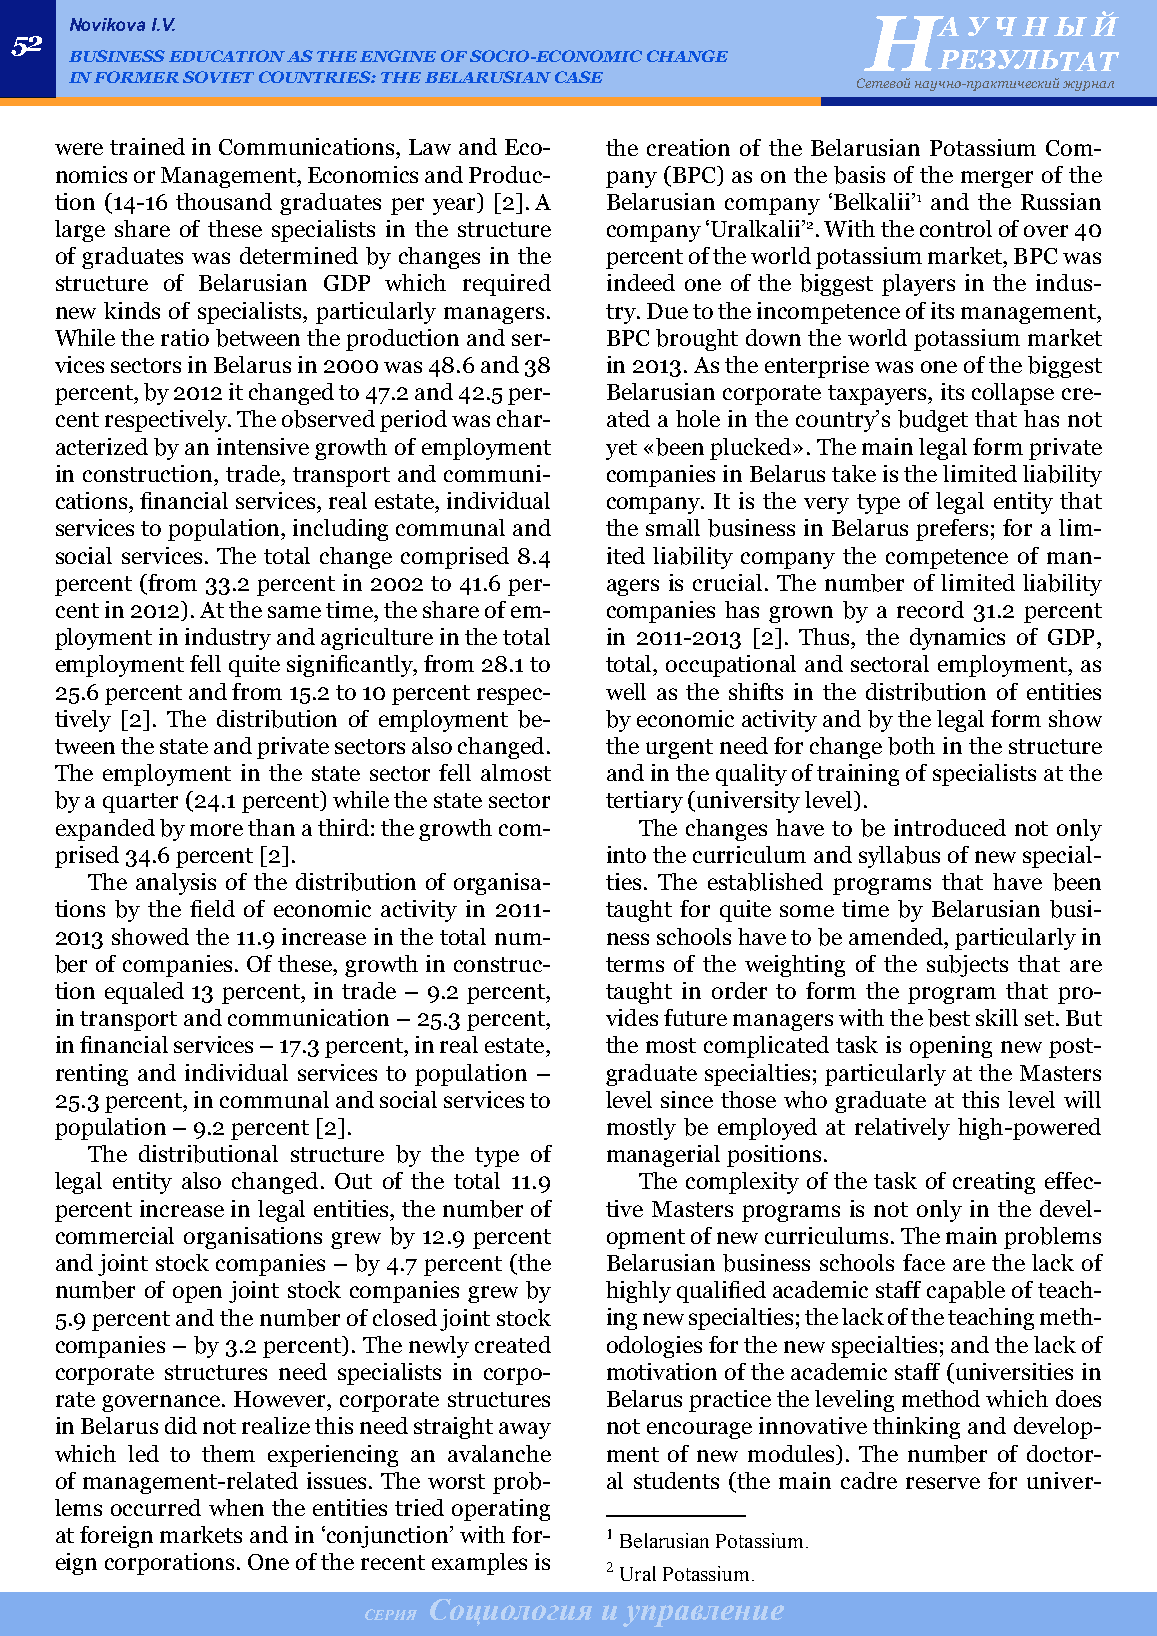 The height and width of the screenshot is (1636, 1157). What do you see at coordinates (997, 179) in the screenshot?
I see `merger` at bounding box center [997, 179].
